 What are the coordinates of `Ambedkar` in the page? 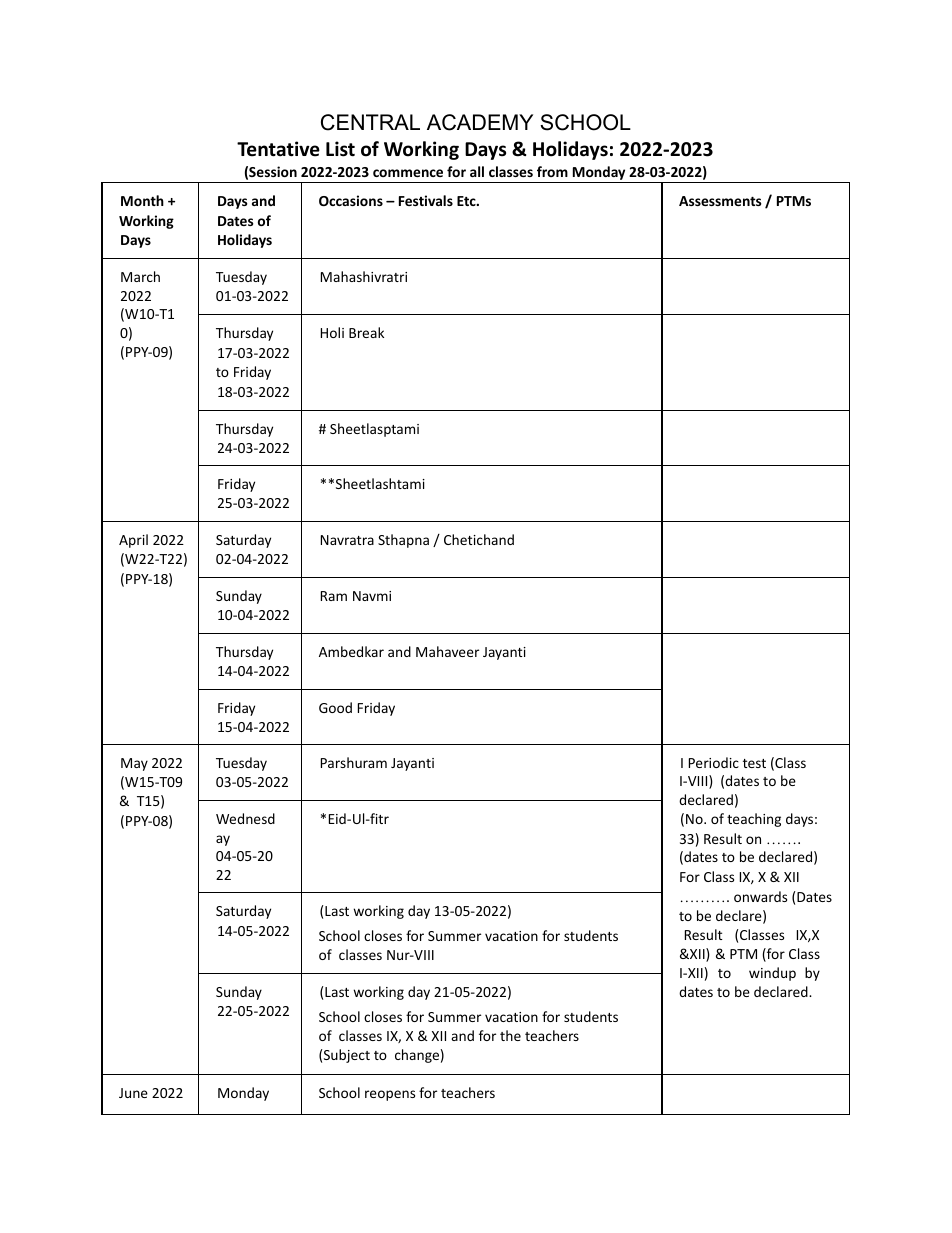 It's located at (351, 651).
